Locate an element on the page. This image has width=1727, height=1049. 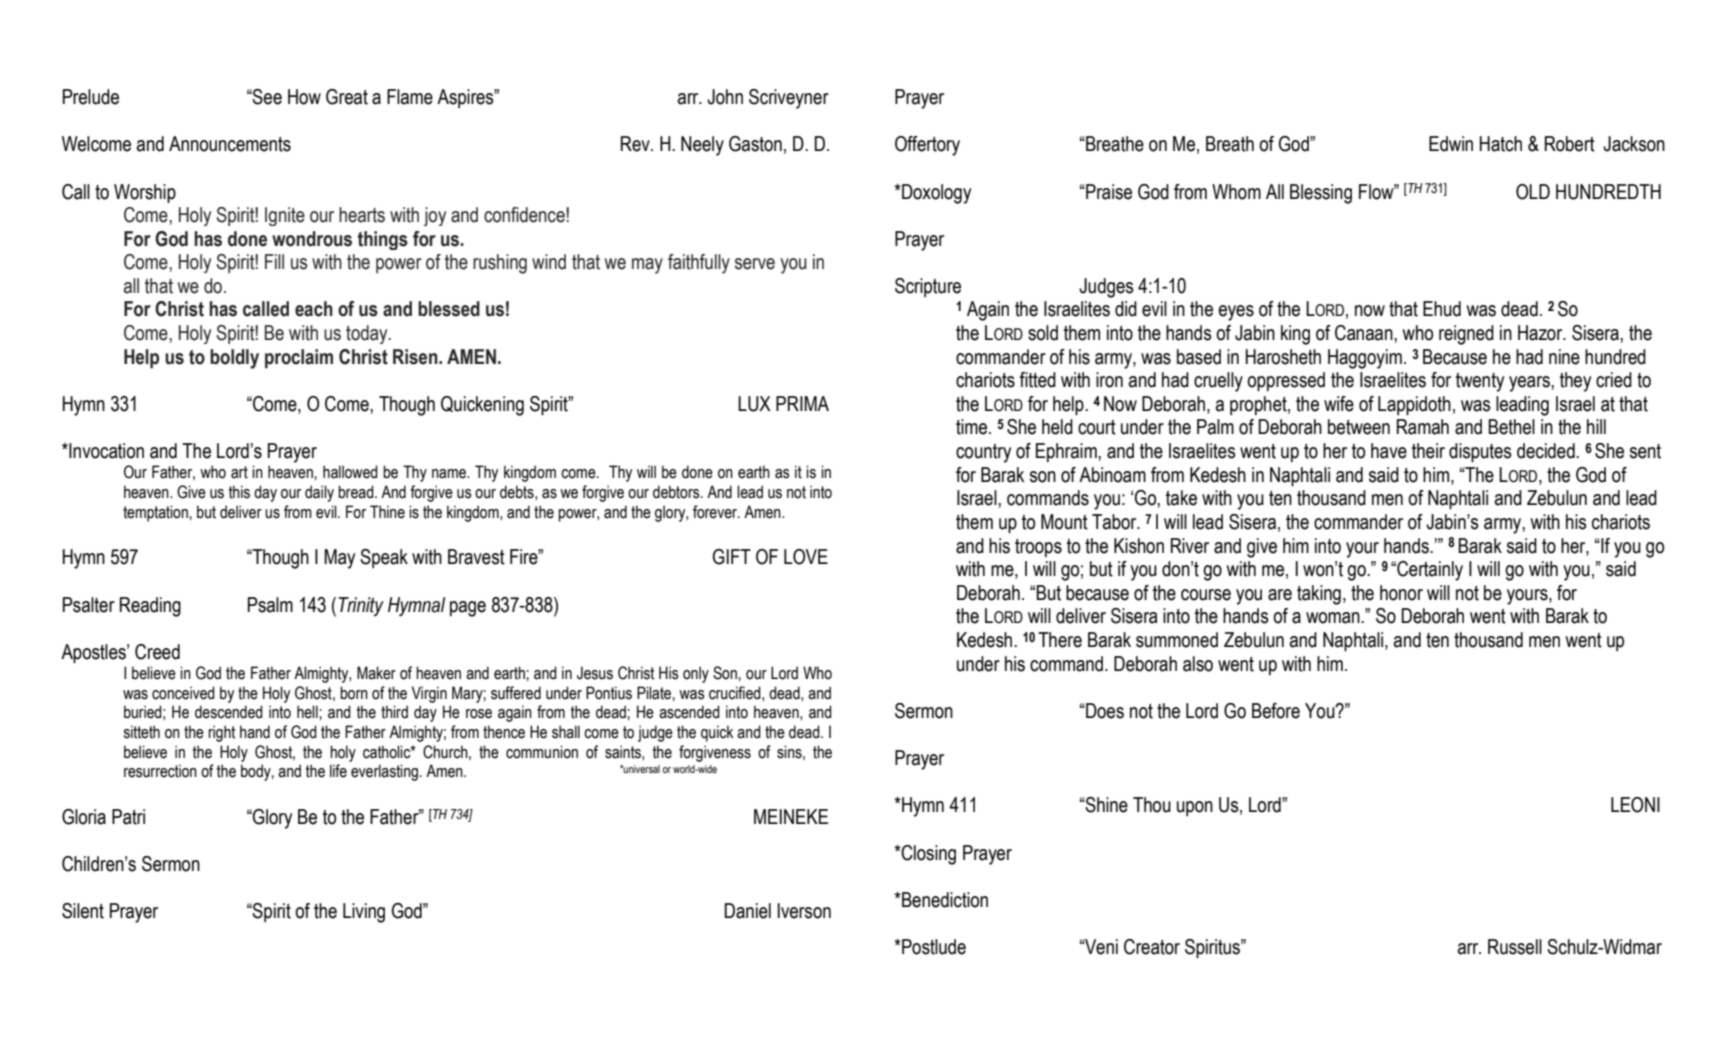
Living is located at coordinates (364, 913).
